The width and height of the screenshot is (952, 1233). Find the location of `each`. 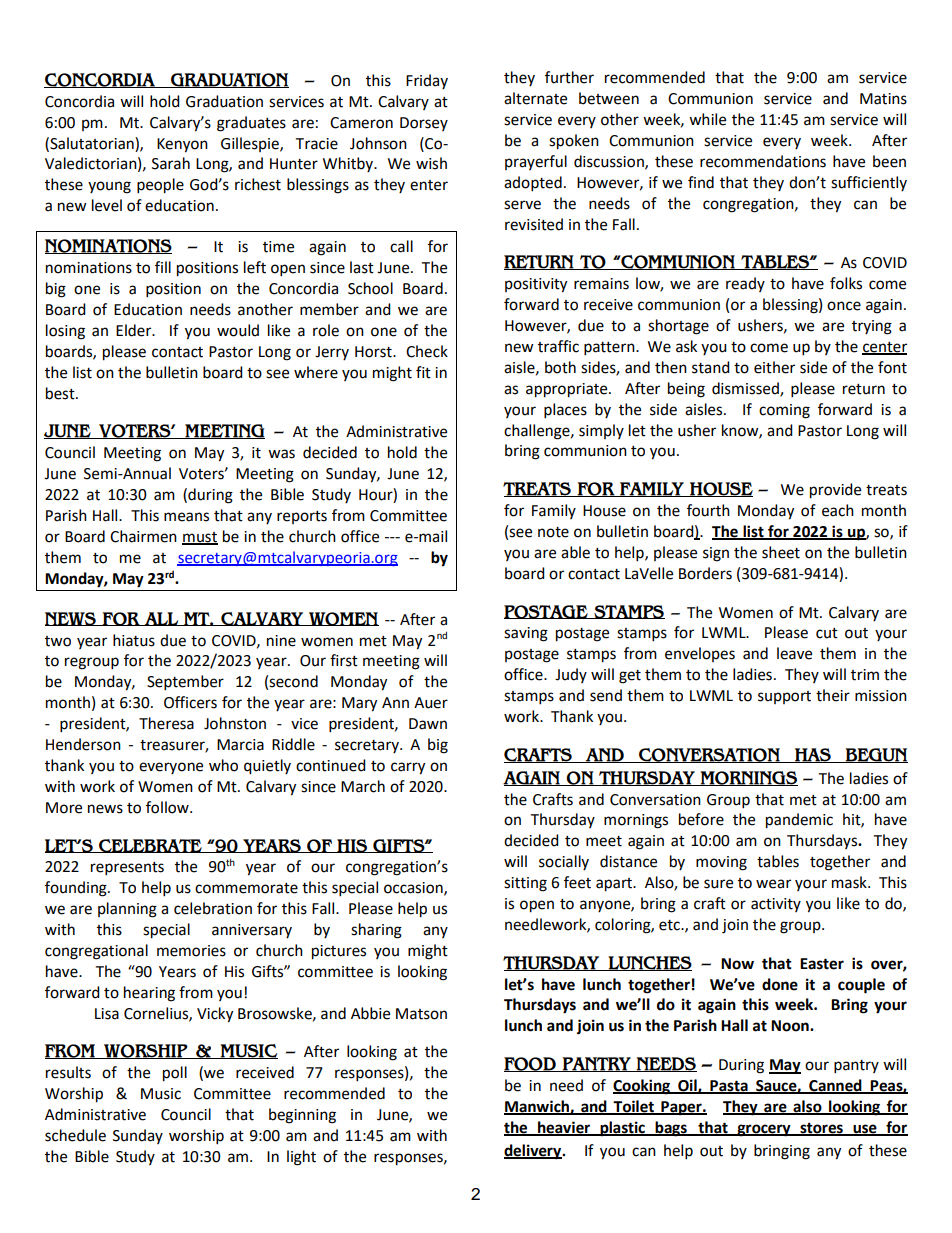

each is located at coordinates (838, 510).
